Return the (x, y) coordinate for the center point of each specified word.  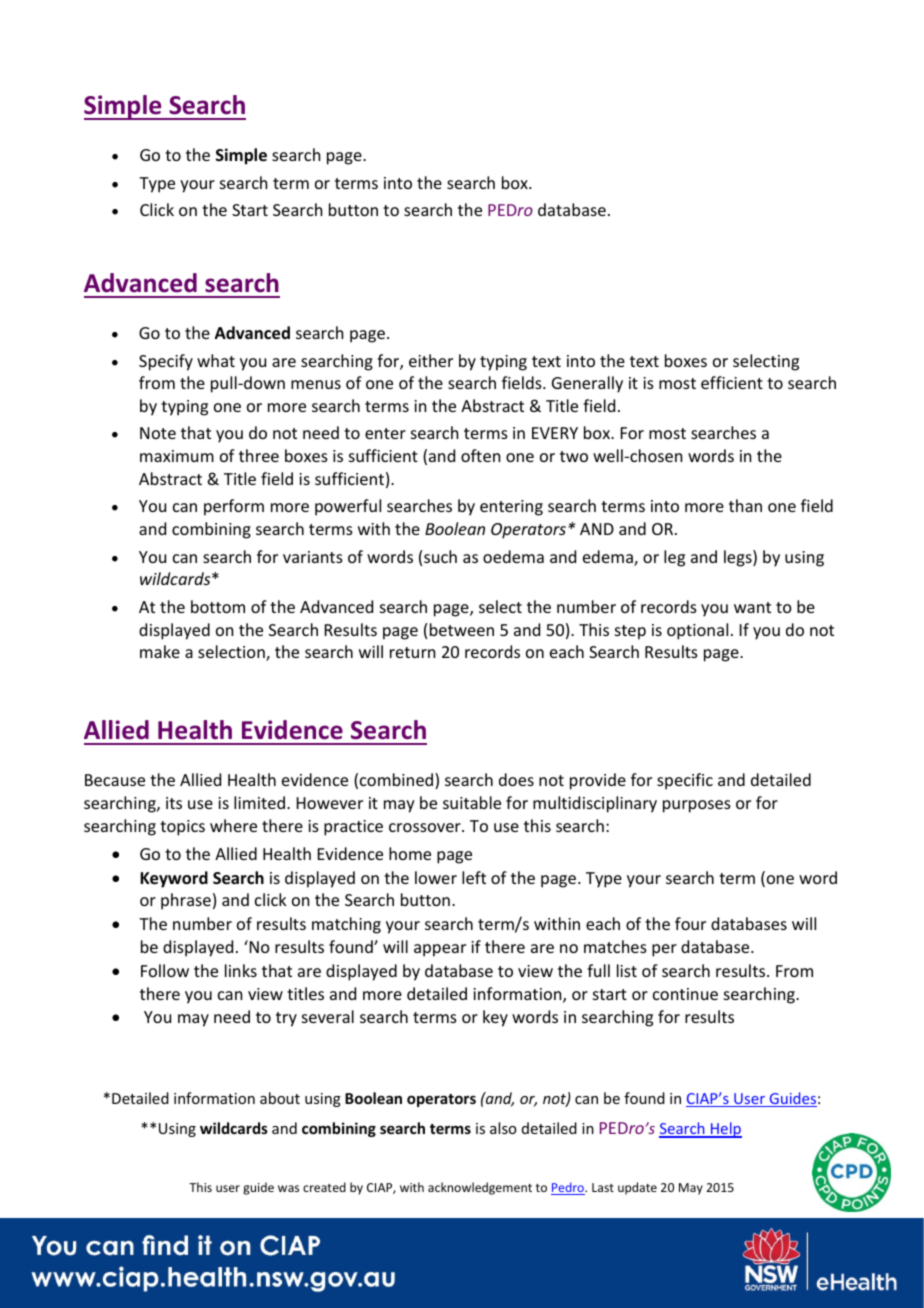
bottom (218, 606)
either (431, 360)
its (174, 803)
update (637, 1188)
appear (440, 950)
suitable (472, 802)
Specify (166, 362)
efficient (732, 382)
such (440, 556)
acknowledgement (480, 1188)
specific (685, 781)
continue (685, 994)
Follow (165, 970)
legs (739, 558)
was (288, 1188)
